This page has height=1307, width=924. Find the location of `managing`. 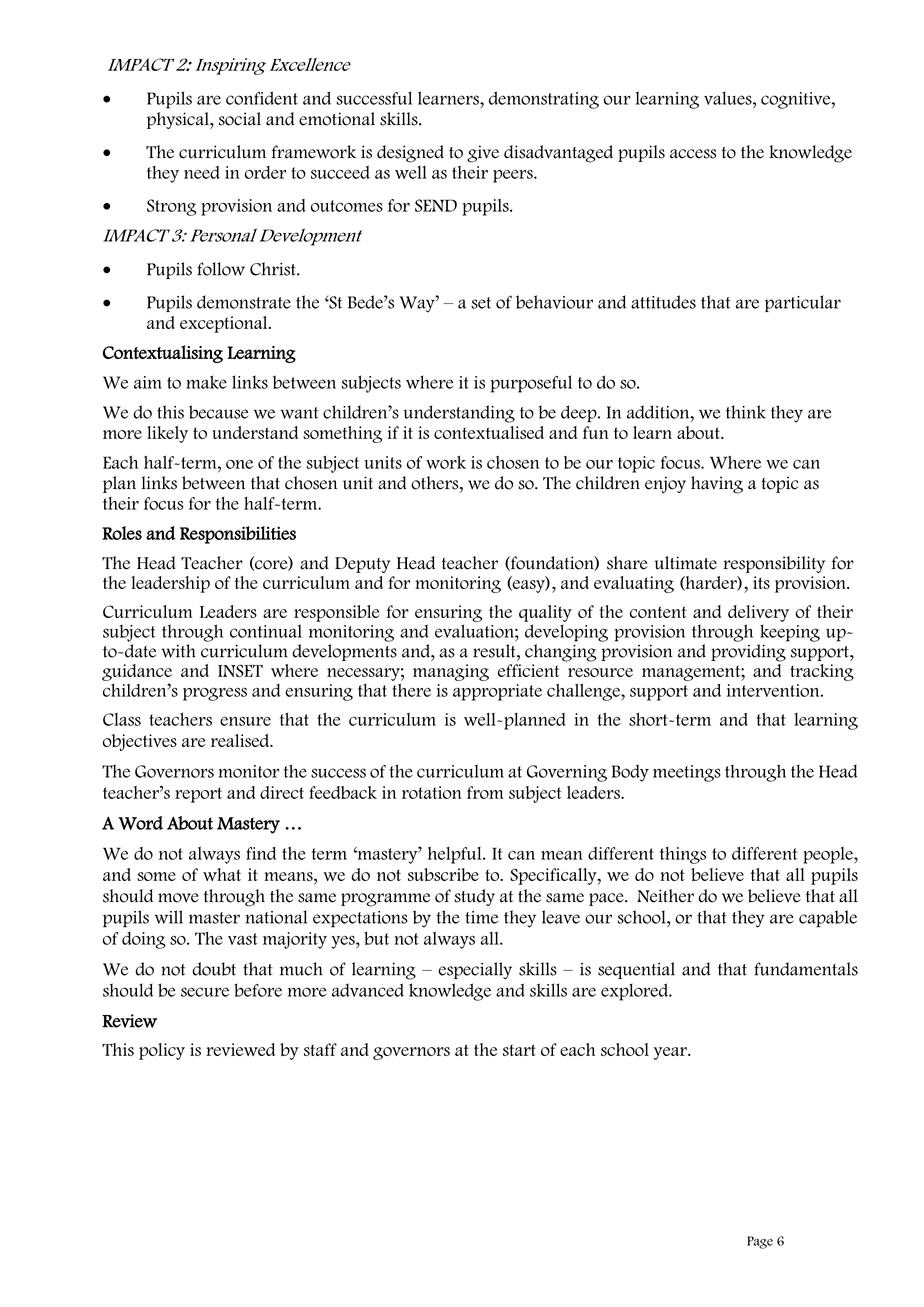

managing is located at coordinates (451, 672).
